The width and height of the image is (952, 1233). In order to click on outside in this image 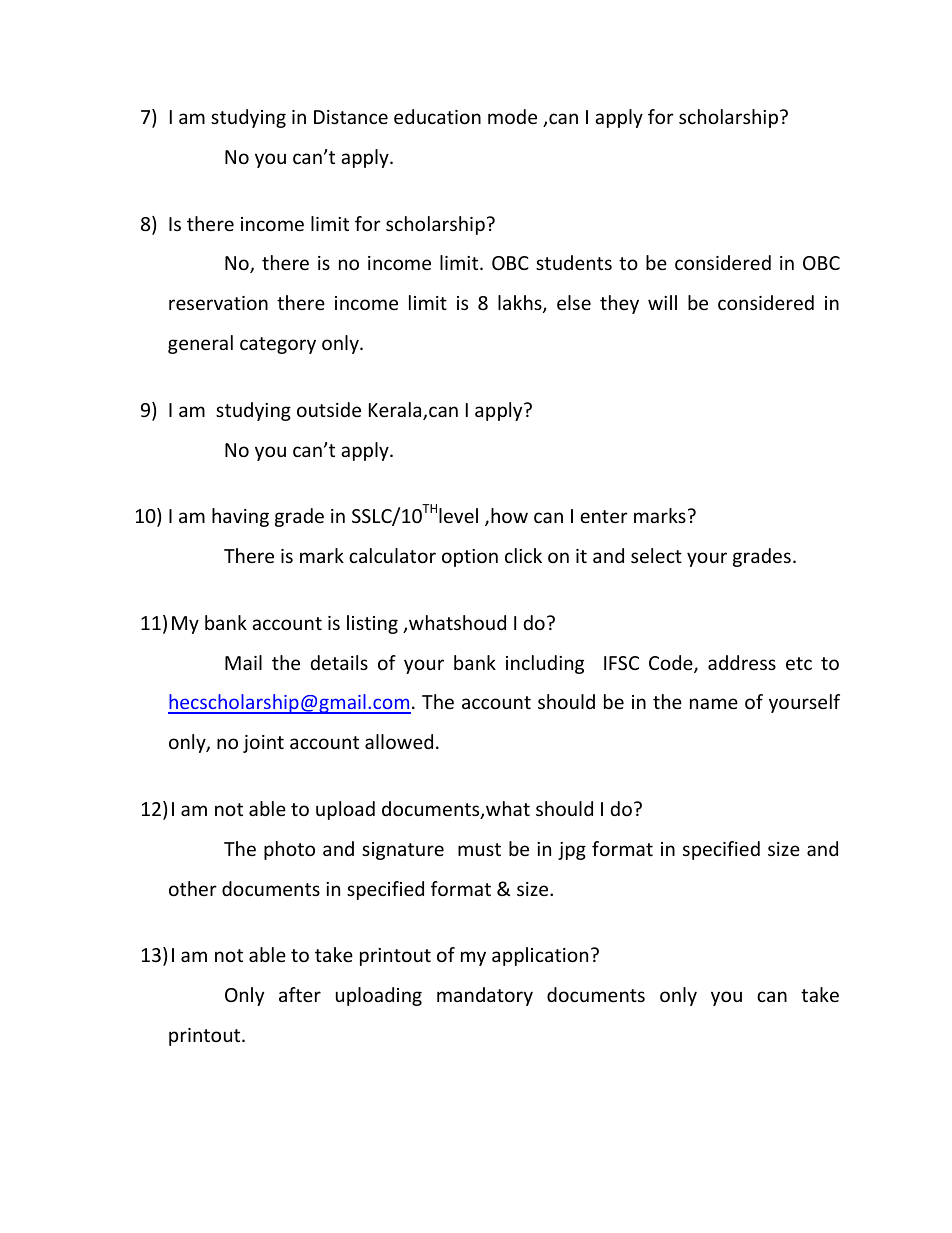, I will do `click(329, 409)`.
